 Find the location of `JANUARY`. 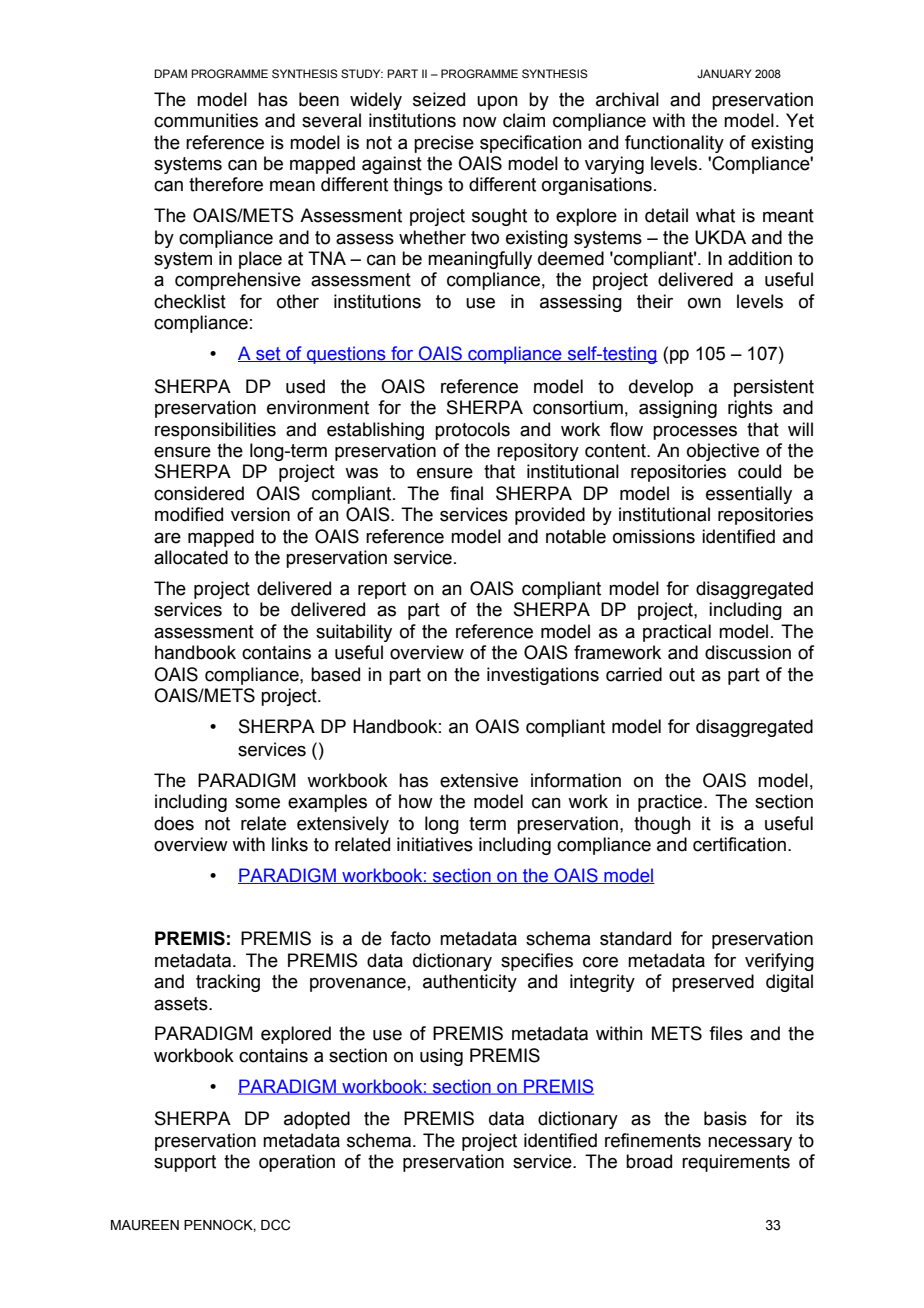

JANUARY is located at coordinates (724, 74).
